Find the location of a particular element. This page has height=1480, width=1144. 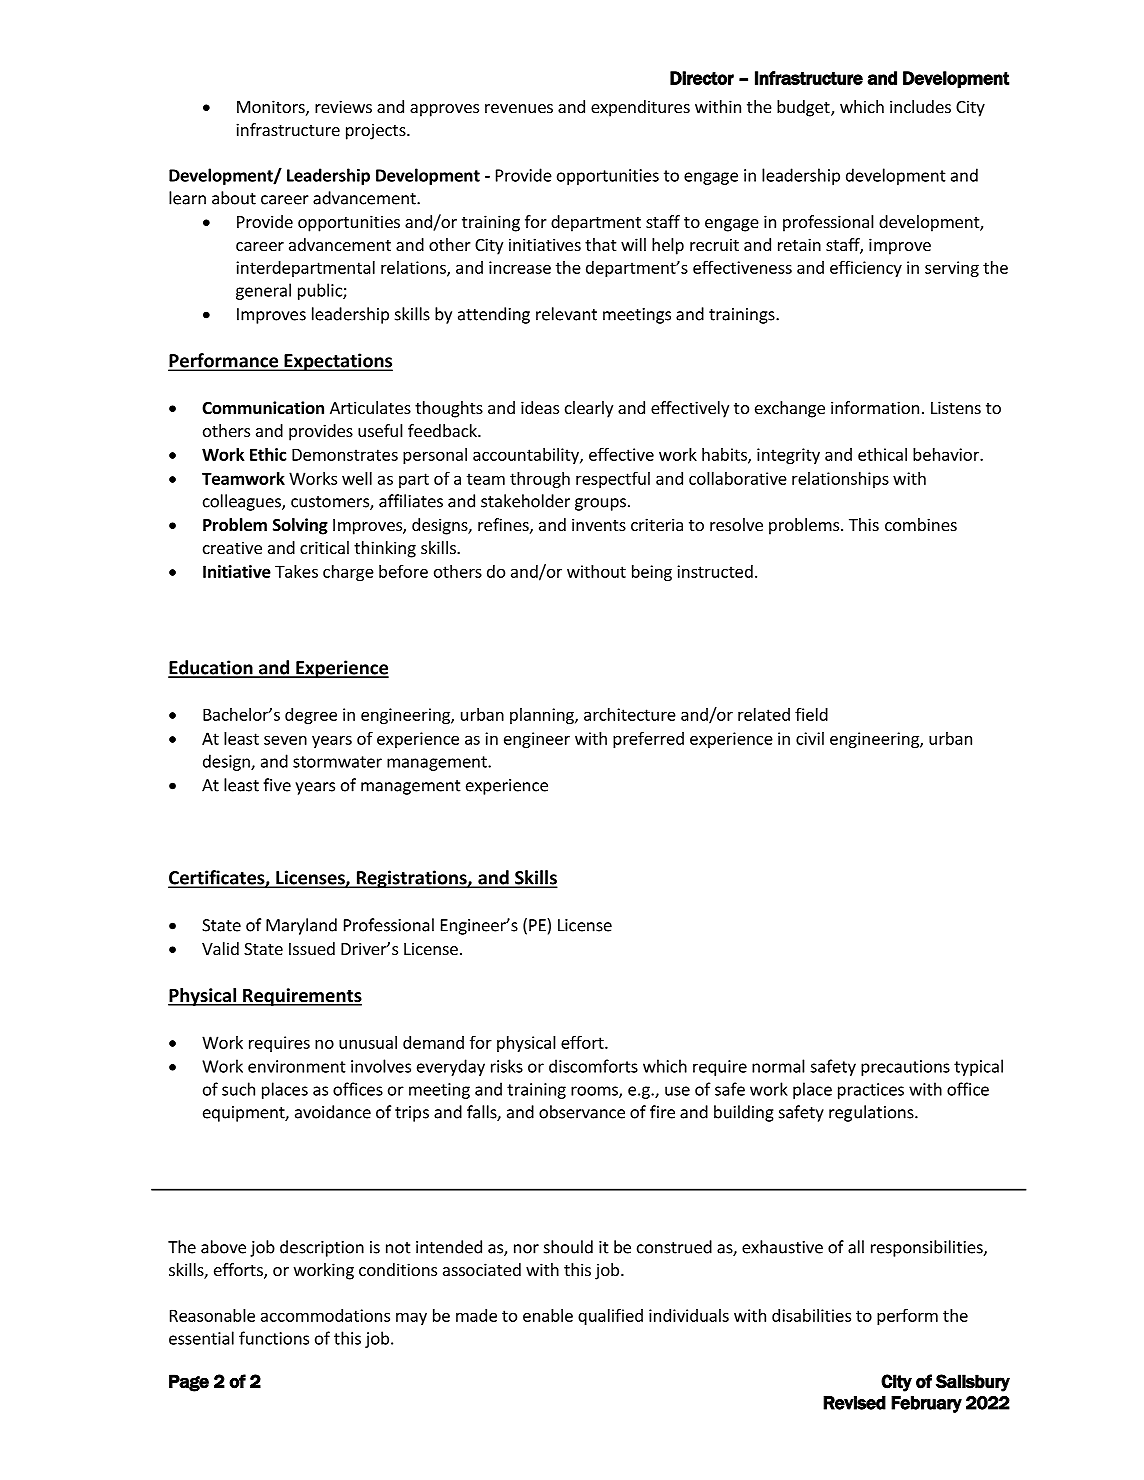

planning is located at coordinates (543, 716).
